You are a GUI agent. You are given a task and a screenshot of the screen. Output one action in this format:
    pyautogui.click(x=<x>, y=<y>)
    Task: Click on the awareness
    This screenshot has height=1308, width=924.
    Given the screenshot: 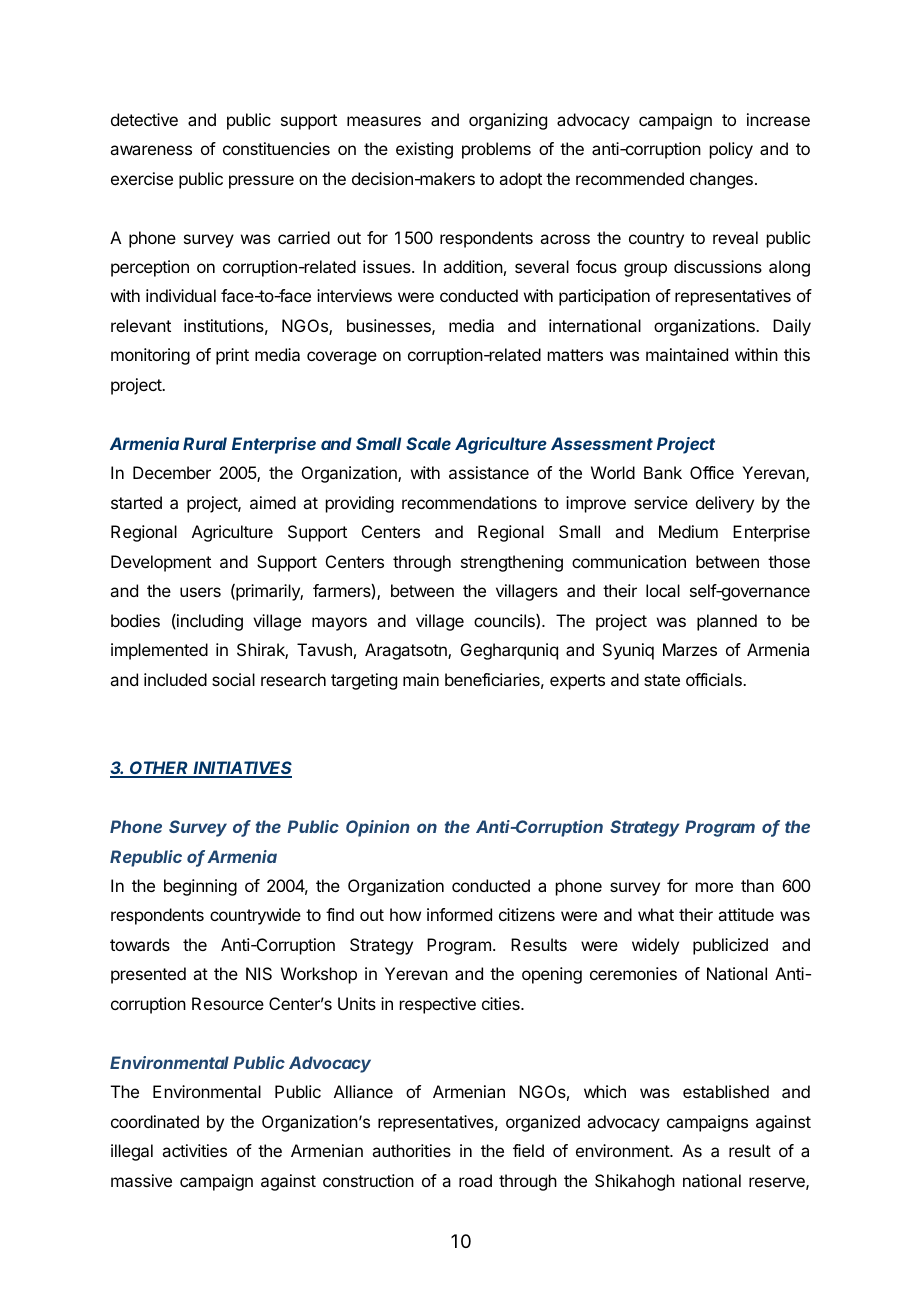 What is the action you would take?
    pyautogui.click(x=151, y=150)
